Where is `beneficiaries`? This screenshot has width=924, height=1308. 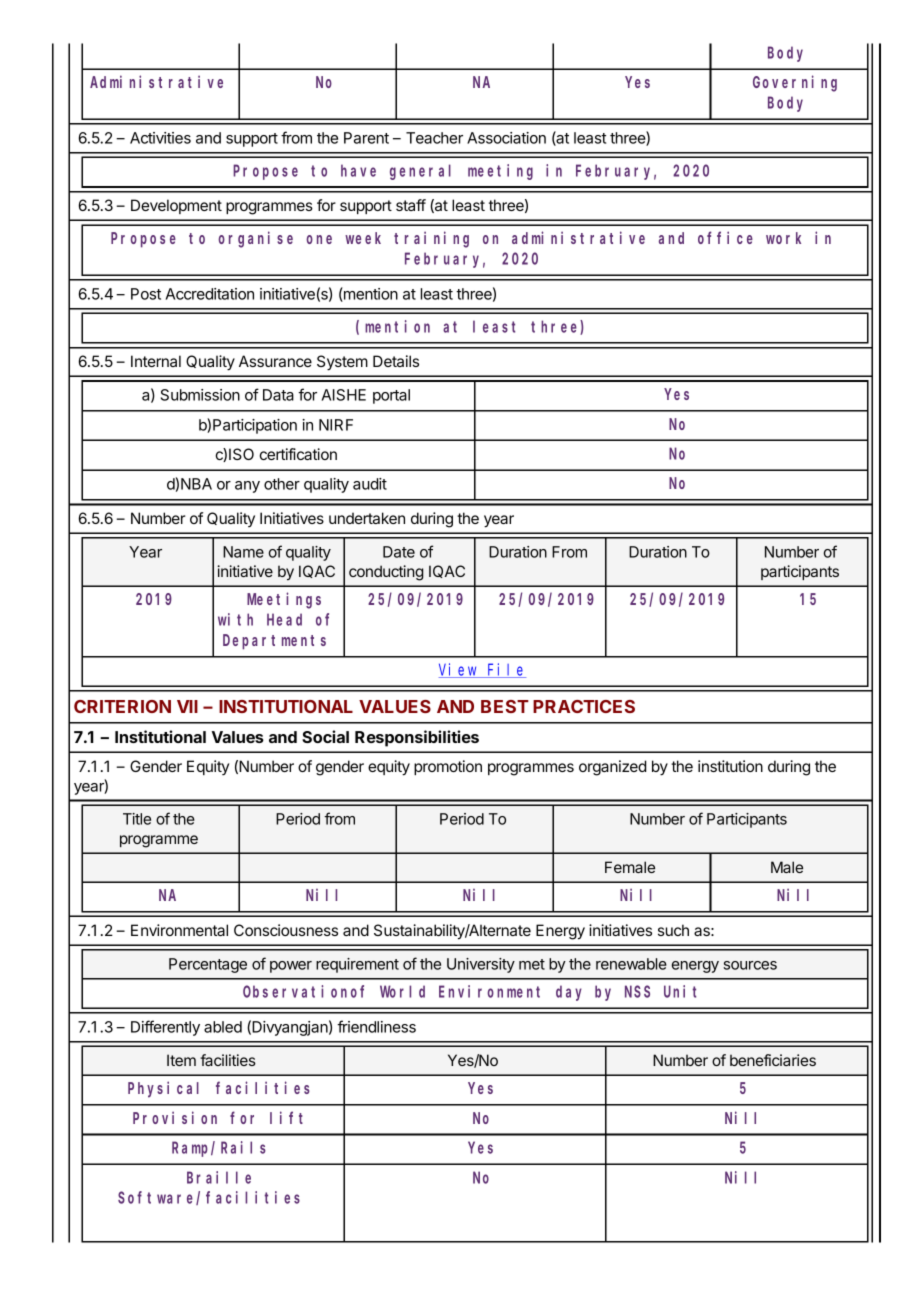
beneficiaries is located at coordinates (773, 1060).
